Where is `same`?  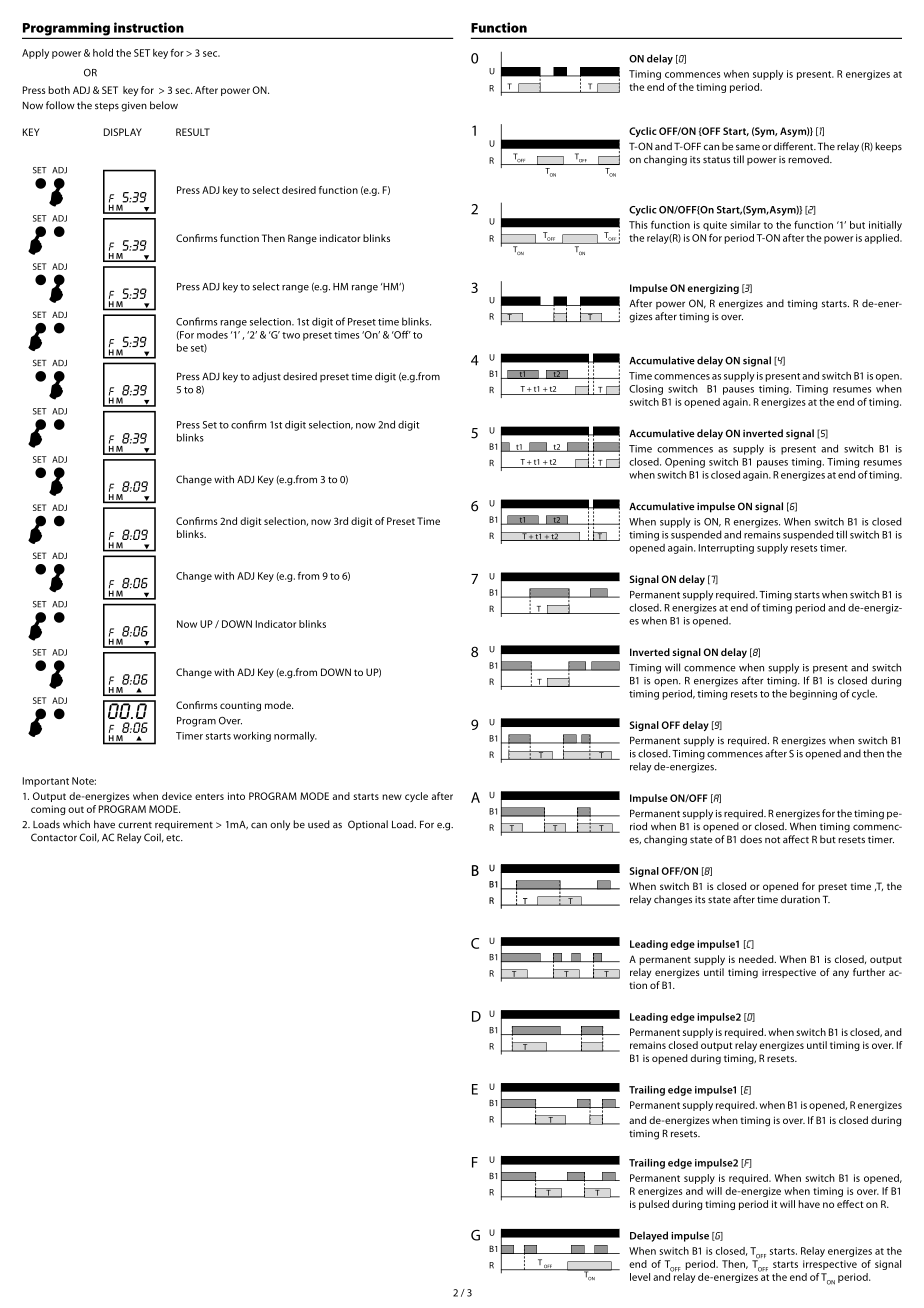
same is located at coordinates (748, 147).
